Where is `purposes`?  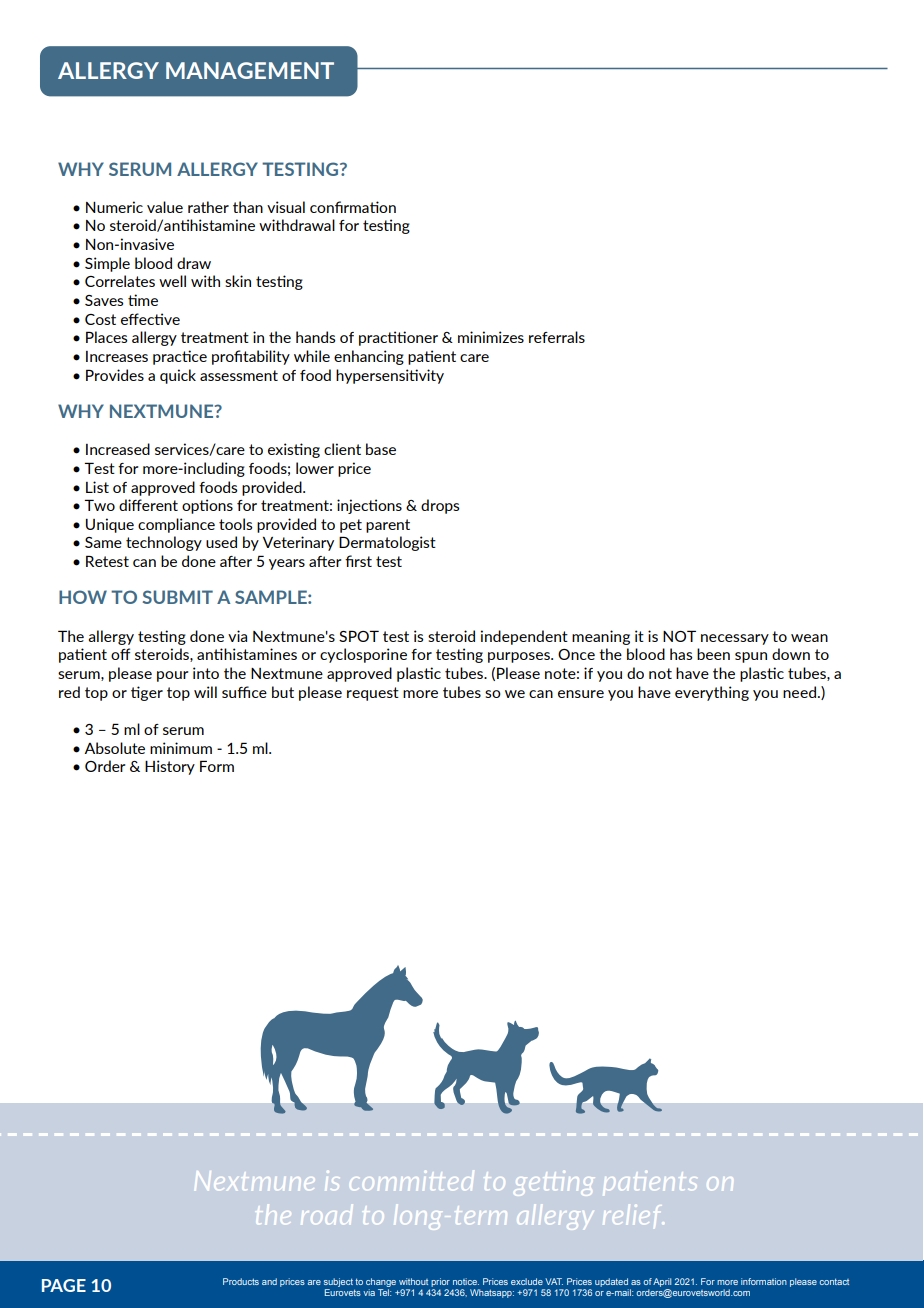
purposes is located at coordinates (520, 657).
